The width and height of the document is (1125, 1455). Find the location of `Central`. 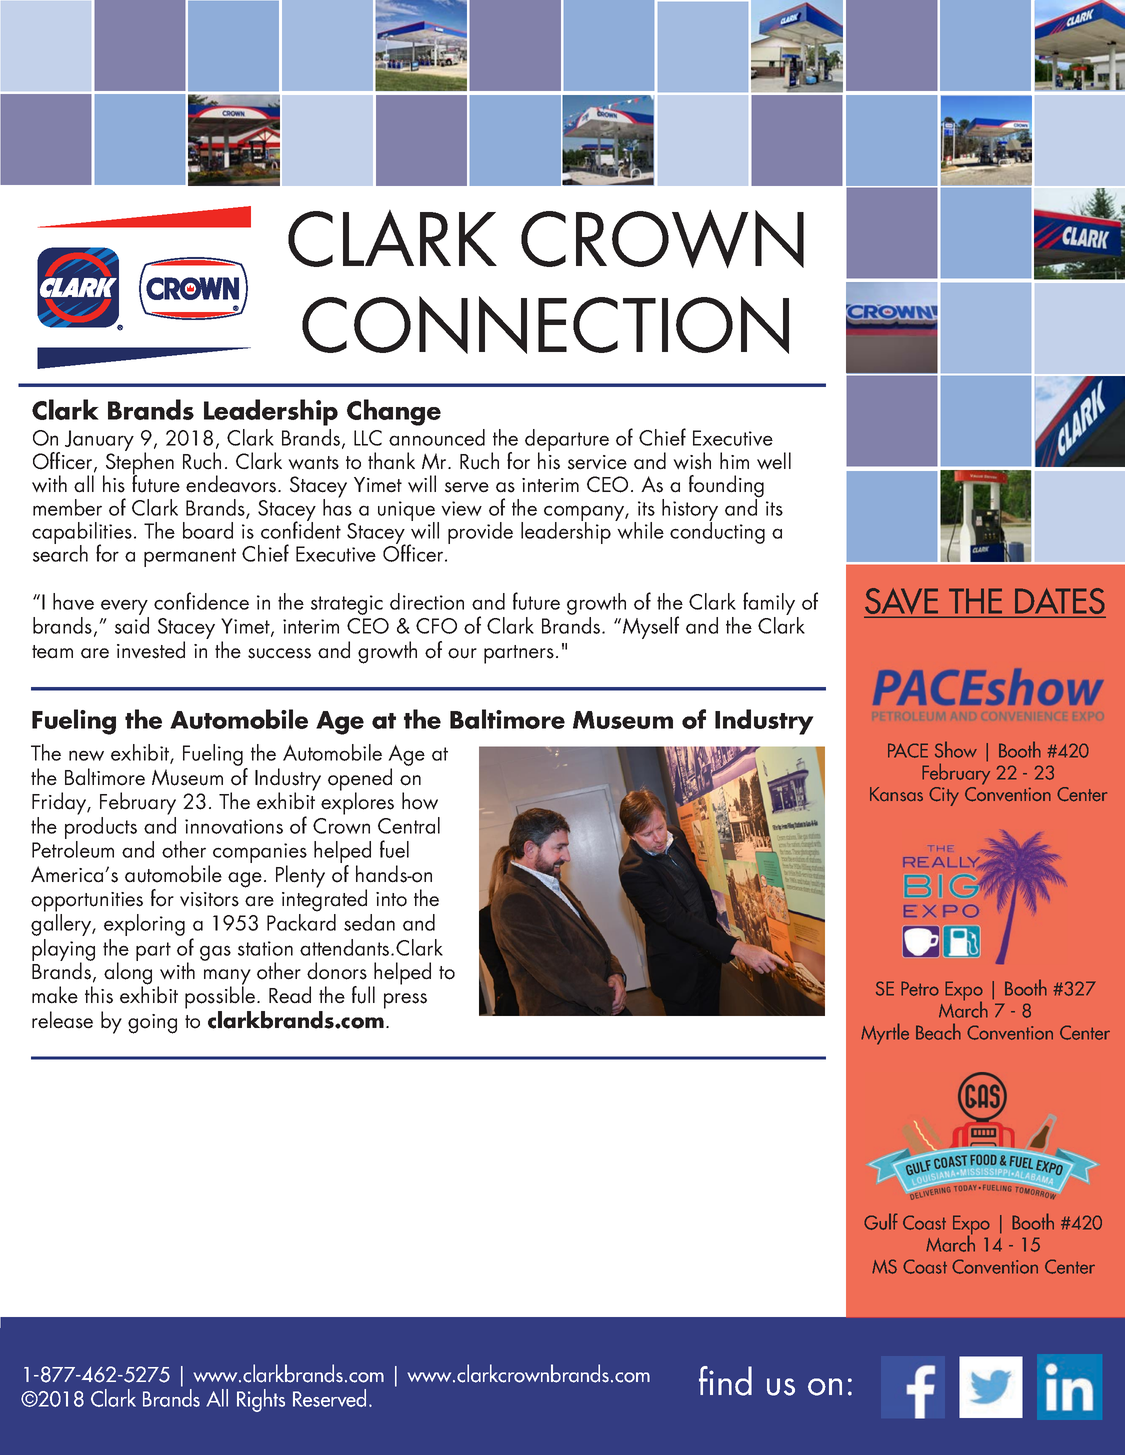

Central is located at coordinates (409, 825).
